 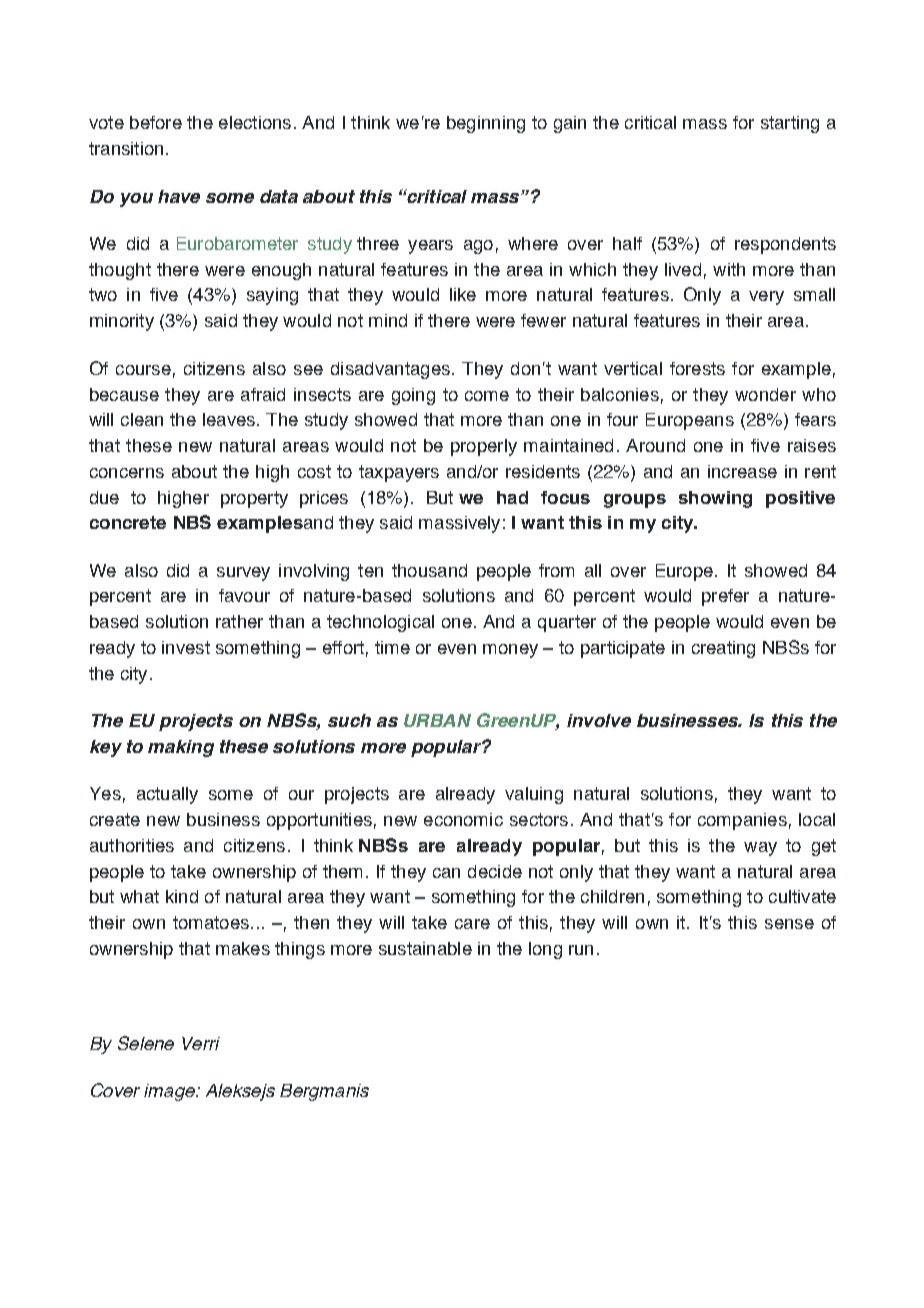 What do you see at coordinates (486, 124) in the image?
I see `beginning` at bounding box center [486, 124].
